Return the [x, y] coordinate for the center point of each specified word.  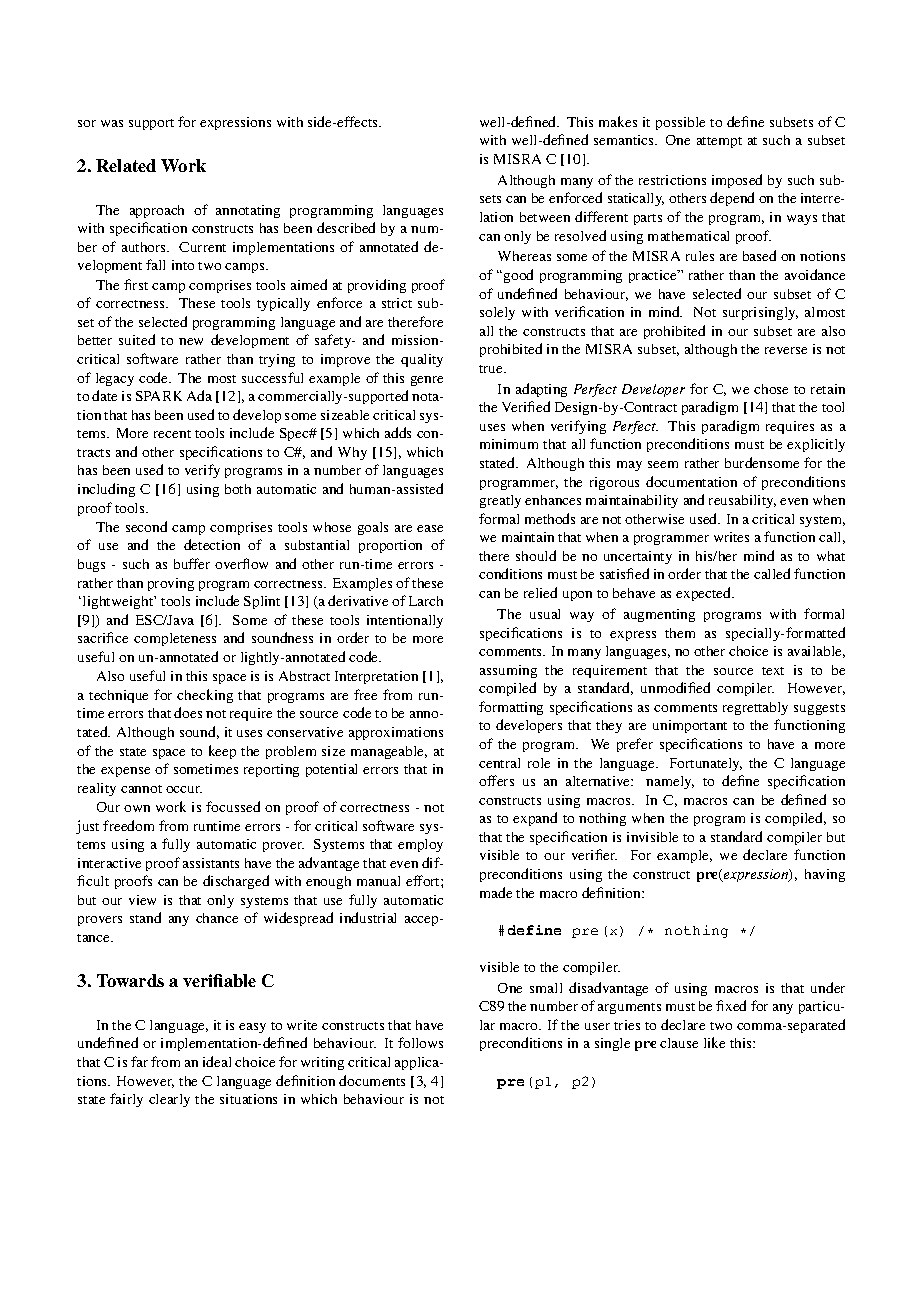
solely [497, 313]
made [496, 892]
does [188, 712]
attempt [719, 142]
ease [430, 528]
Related [126, 165]
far [139, 1061]
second [146, 526]
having [825, 875]
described [346, 227]
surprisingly [760, 313]
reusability [742, 501]
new [191, 341]
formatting [511, 708]
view [142, 900]
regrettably [755, 708]
